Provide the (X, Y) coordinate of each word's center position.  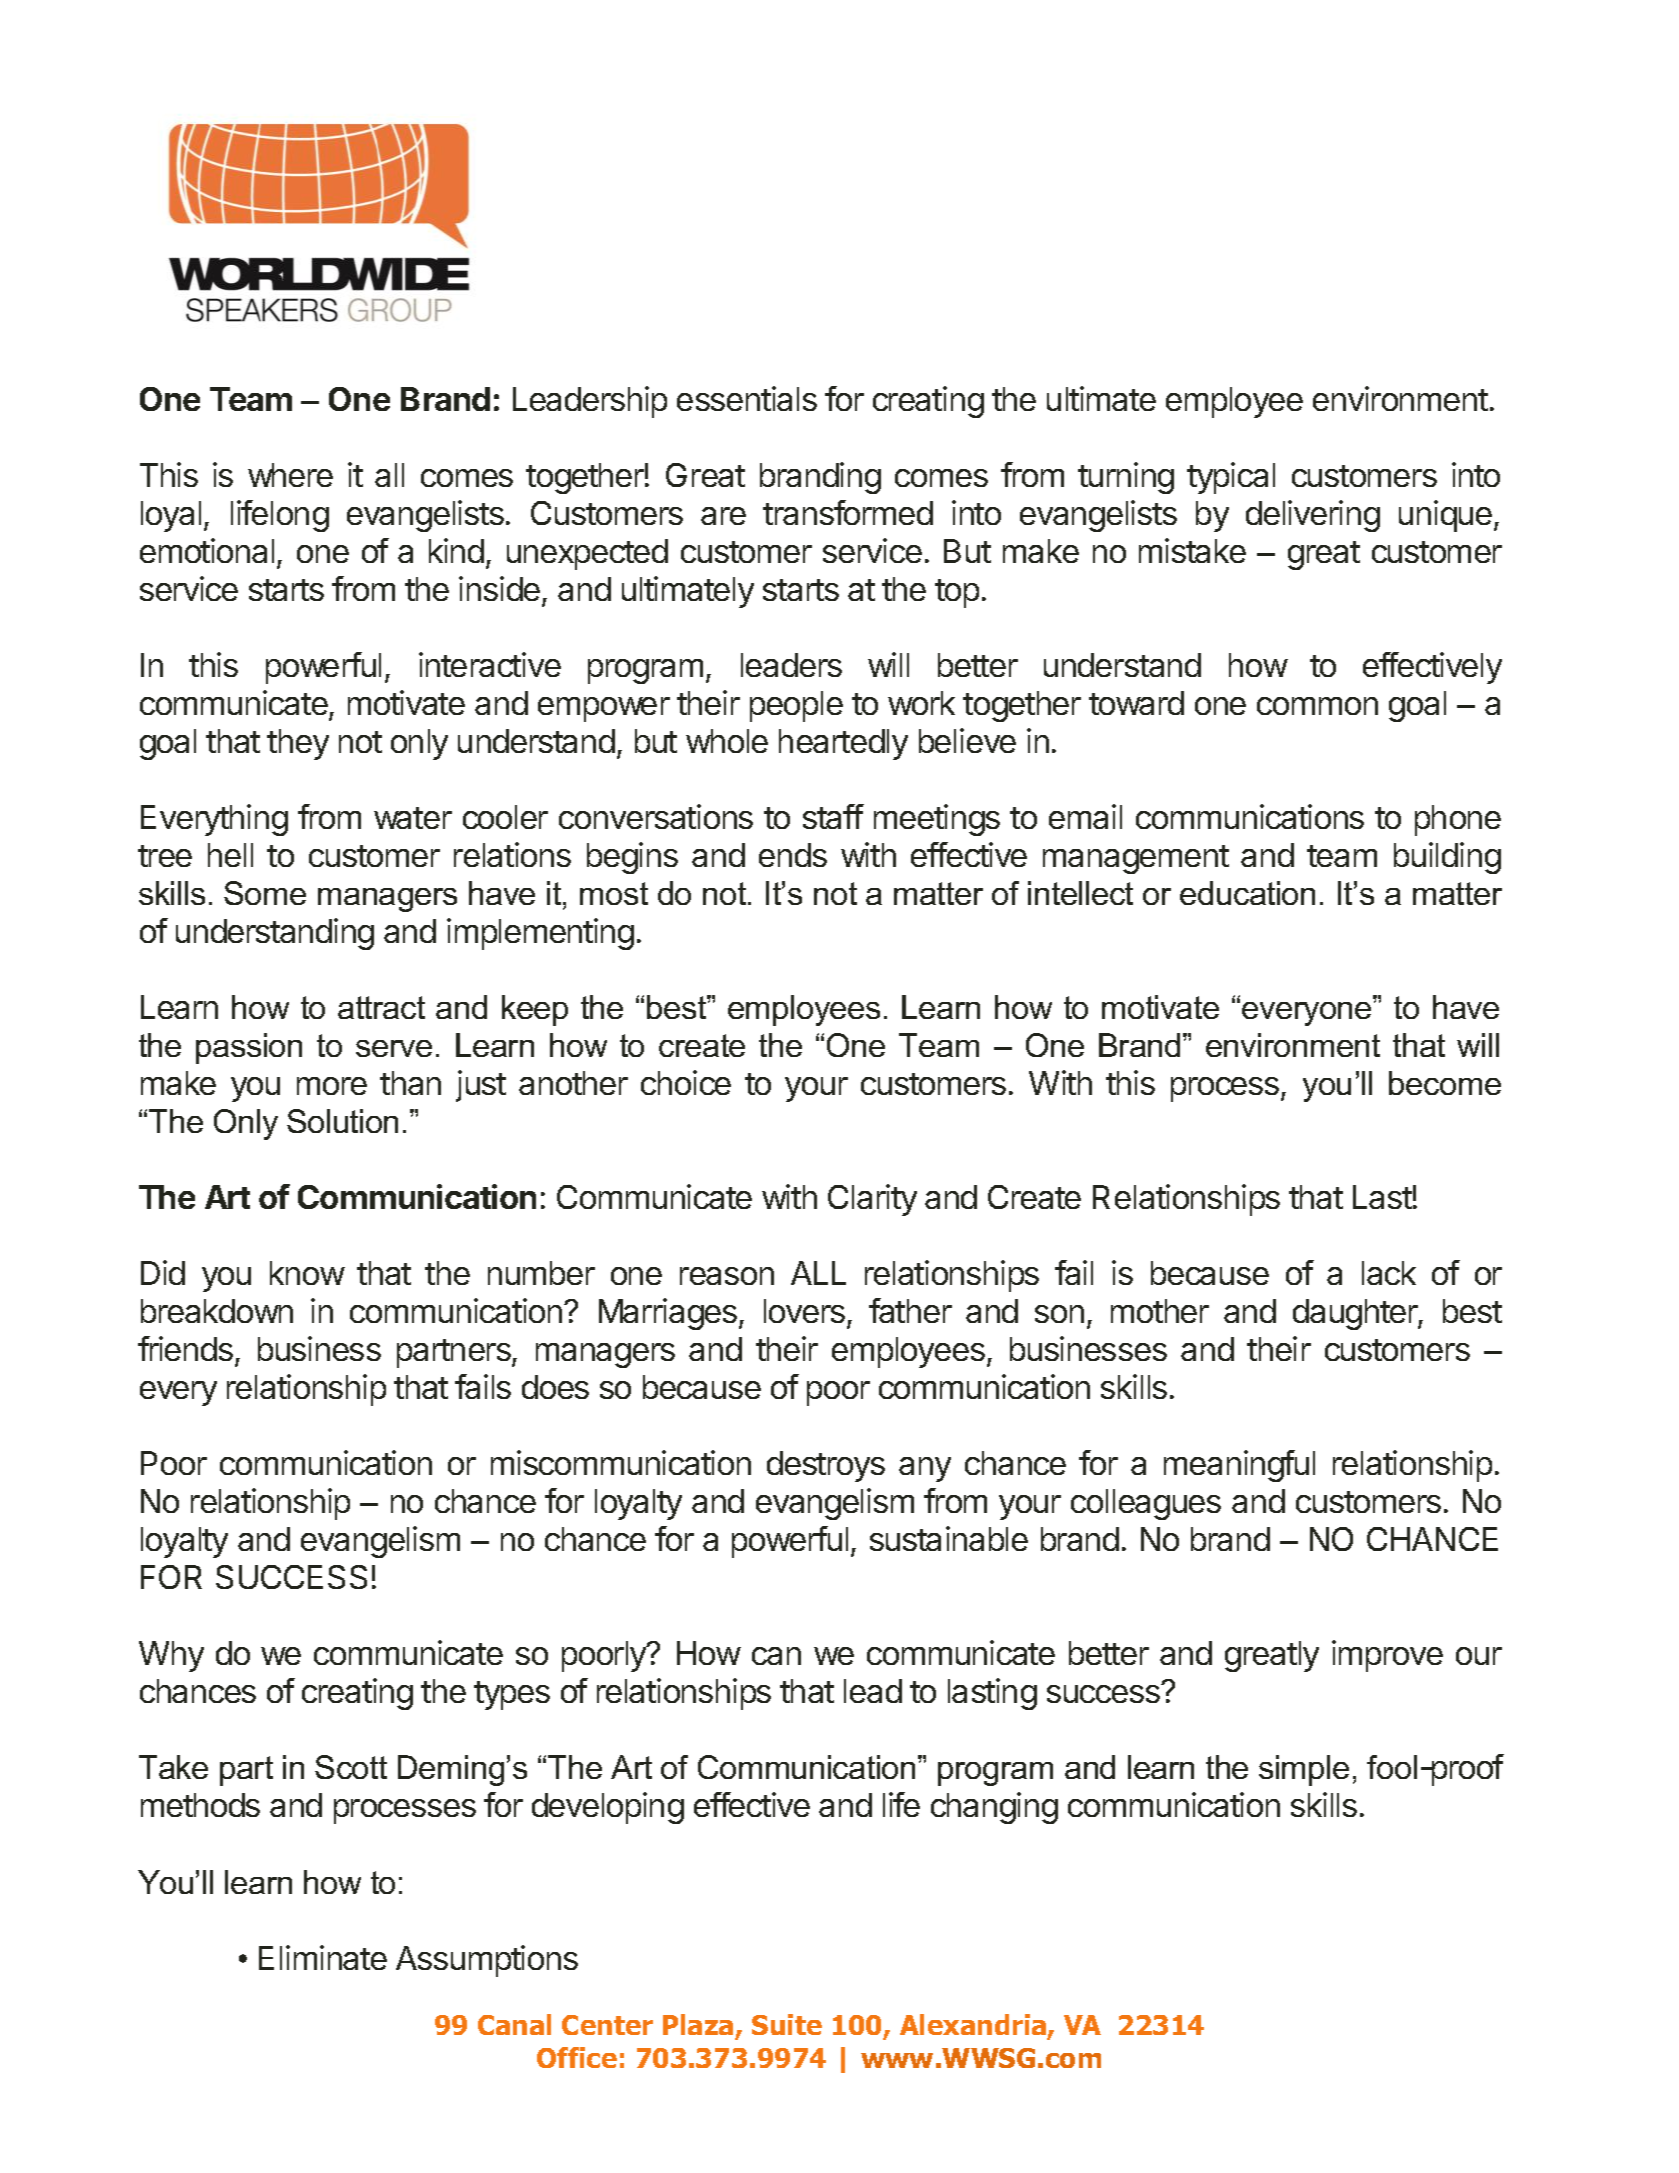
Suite (787, 2024)
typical (1231, 478)
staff (833, 816)
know (307, 1273)
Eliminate (323, 1957)
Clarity (872, 1200)
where (290, 475)
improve (1387, 1656)
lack (1389, 1273)
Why (171, 1656)
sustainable (949, 1538)
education (1247, 893)
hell (230, 855)
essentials (747, 398)
